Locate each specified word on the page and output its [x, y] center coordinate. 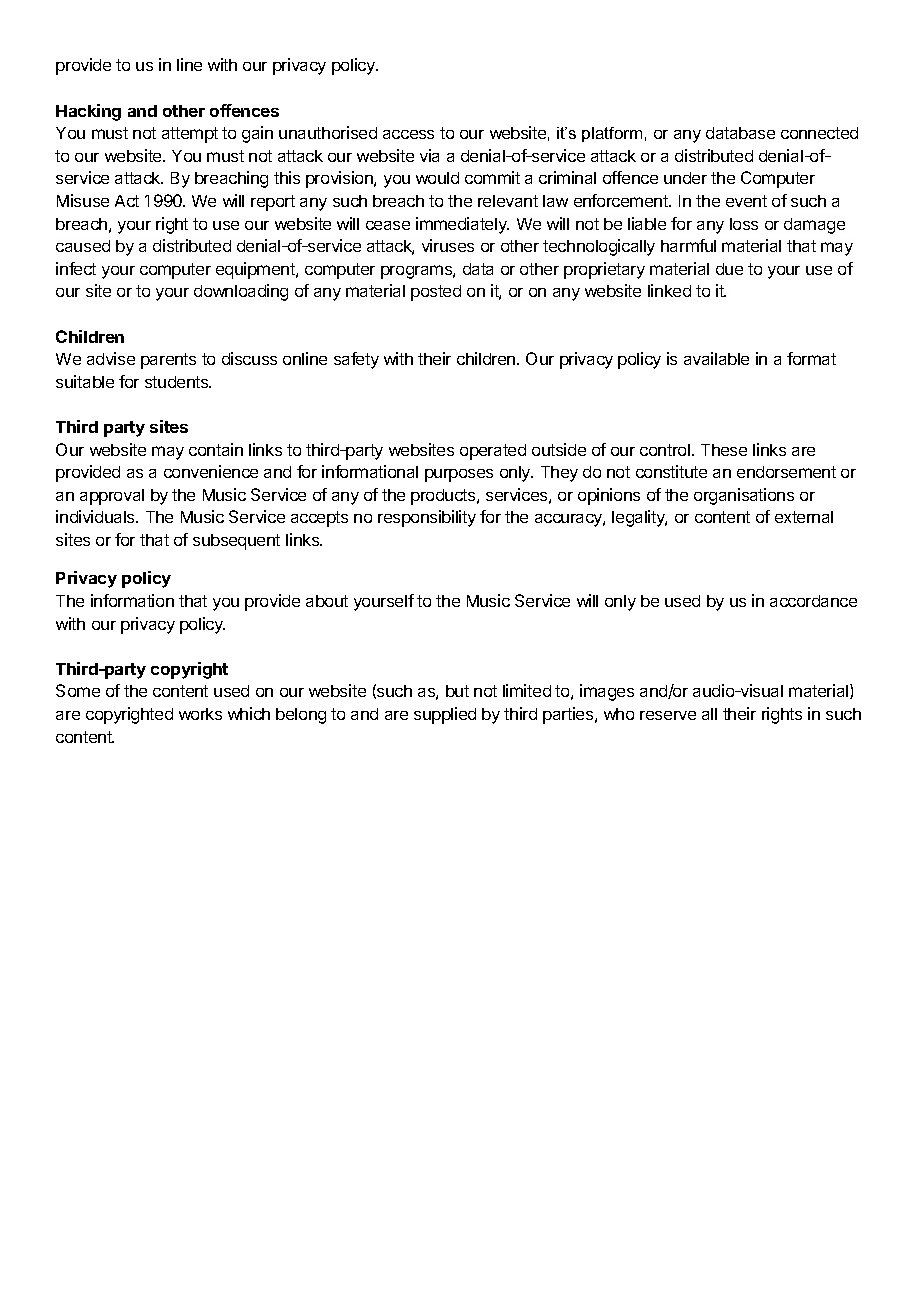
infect [76, 268]
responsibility [427, 518]
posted [436, 293]
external [804, 517]
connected [819, 133]
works [200, 714]
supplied [445, 715]
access [408, 134]
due [729, 269]
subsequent [236, 542]
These [724, 450]
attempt [190, 135]
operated [493, 452]
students [178, 382]
